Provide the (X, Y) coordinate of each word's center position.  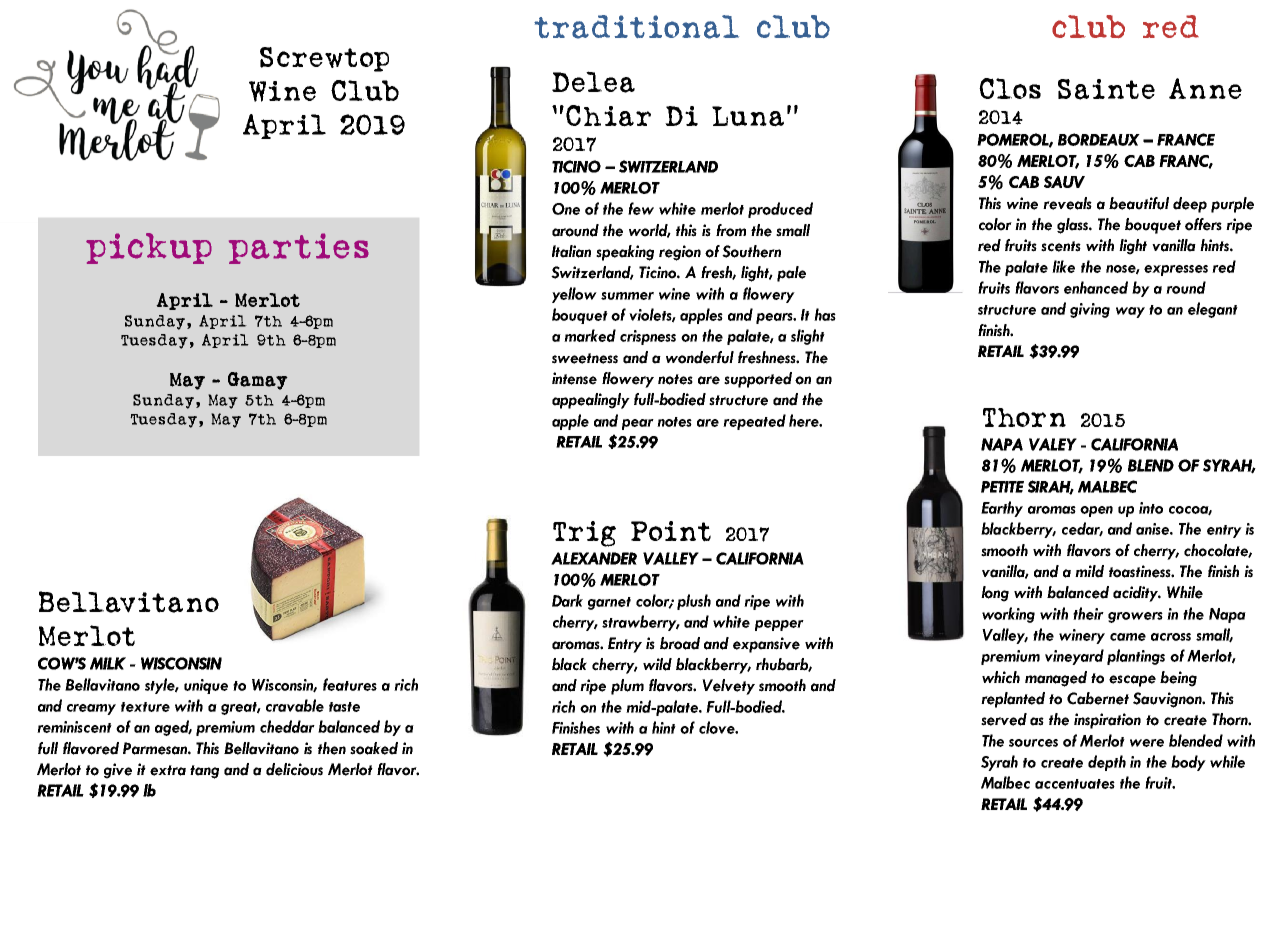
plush (694, 602)
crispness (648, 337)
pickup (149, 248)
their (1088, 613)
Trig (584, 534)
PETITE (1002, 487)
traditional (636, 27)
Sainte (1106, 89)
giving (1090, 310)
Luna (748, 116)
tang (204, 772)
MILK (108, 663)
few (641, 208)
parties (299, 248)
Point (671, 531)
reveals (1067, 203)
